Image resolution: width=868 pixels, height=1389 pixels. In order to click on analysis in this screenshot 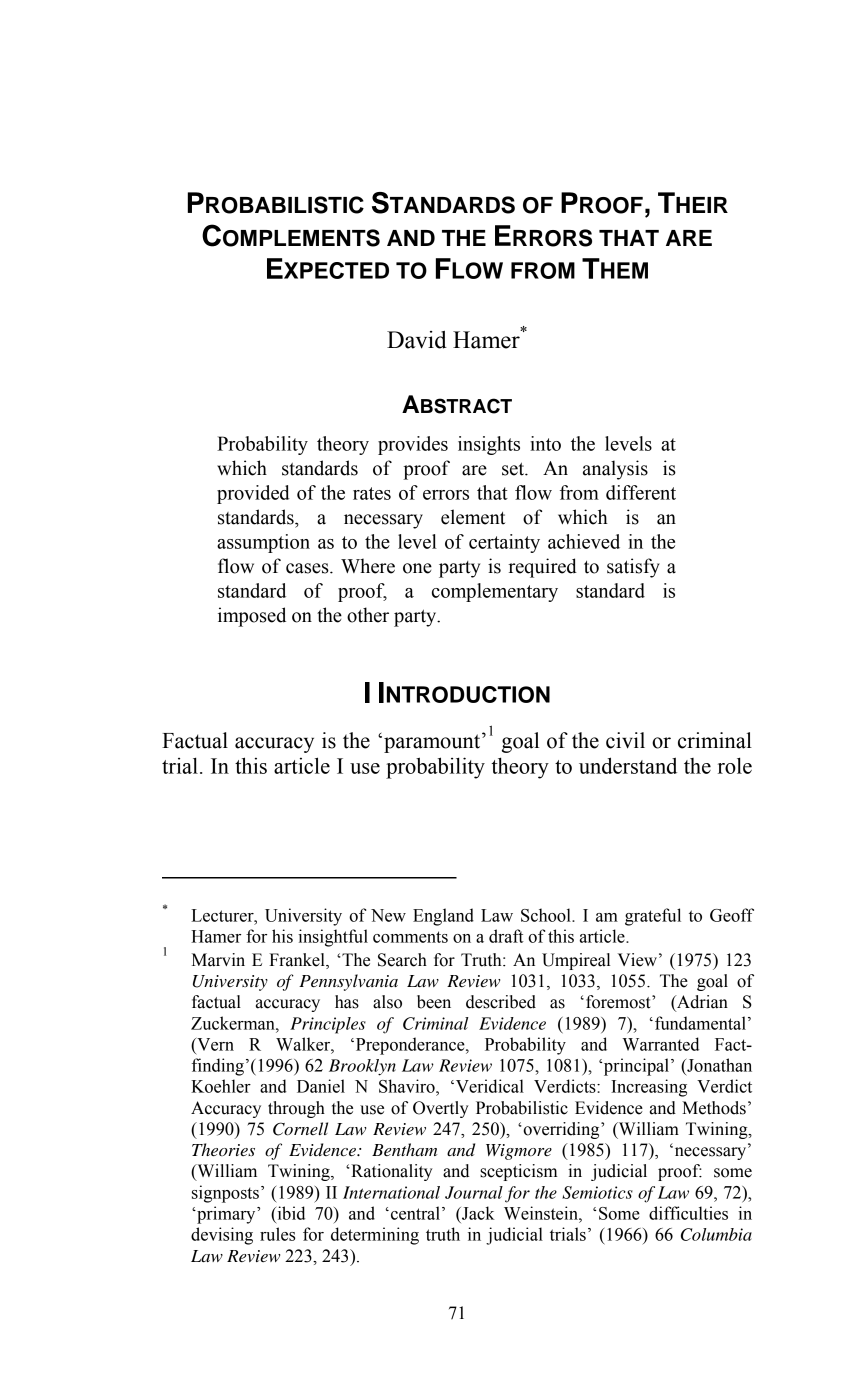, I will do `click(615, 470)`.
